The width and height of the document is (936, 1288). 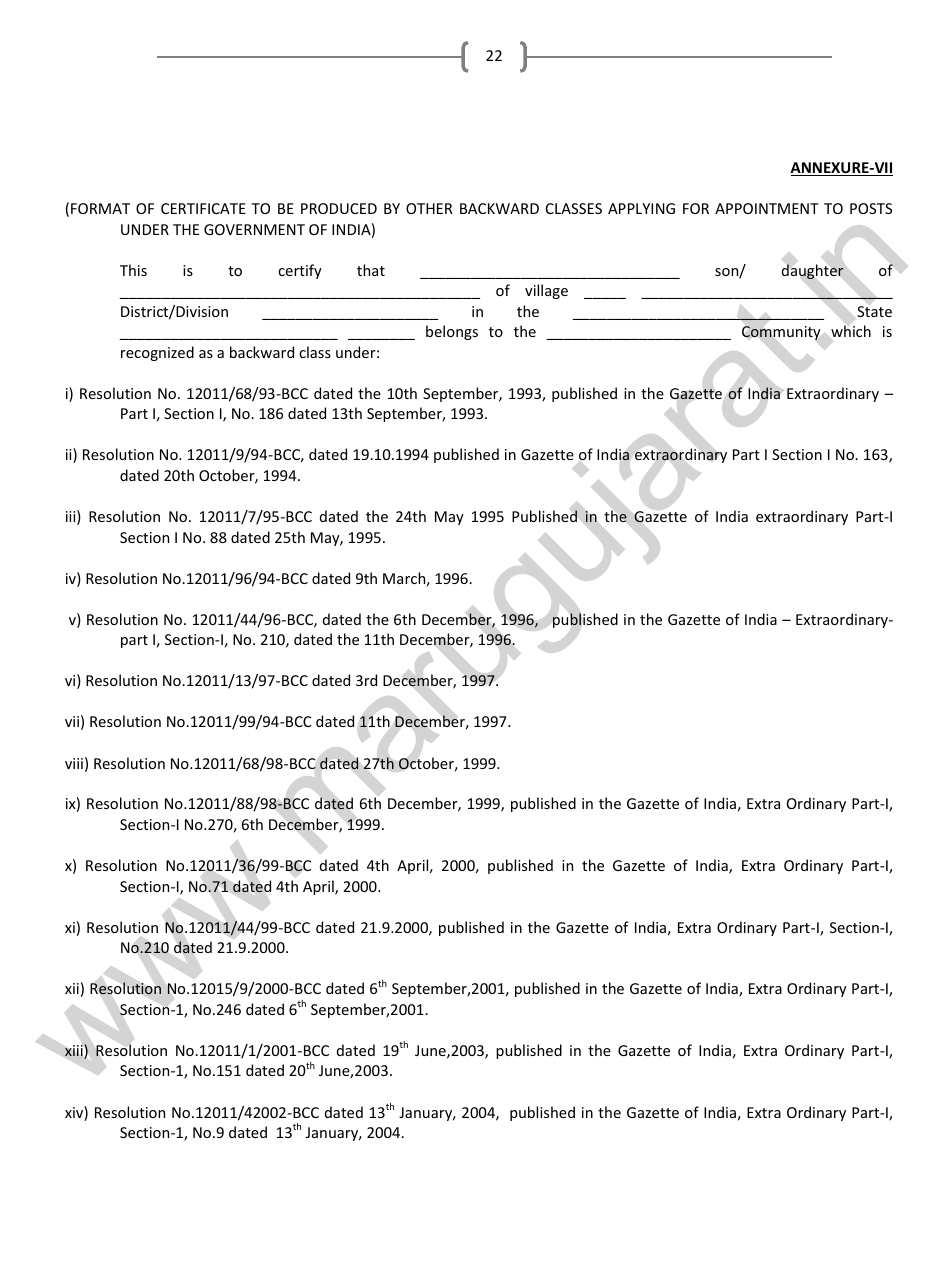 I want to click on which, so click(x=851, y=331).
